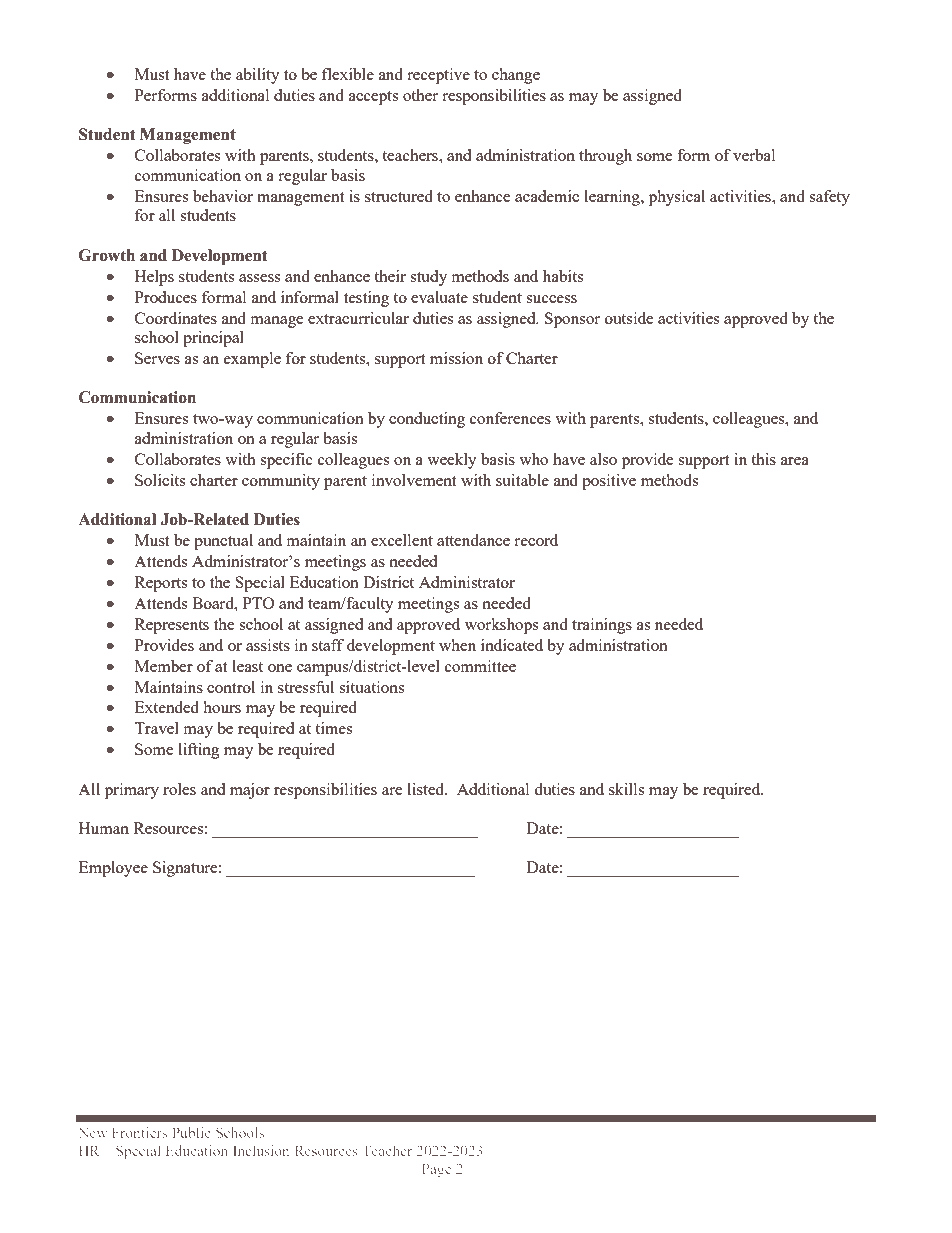 The image size is (952, 1233). Describe the element at coordinates (602, 626) in the page. I see `trainings` at that location.
